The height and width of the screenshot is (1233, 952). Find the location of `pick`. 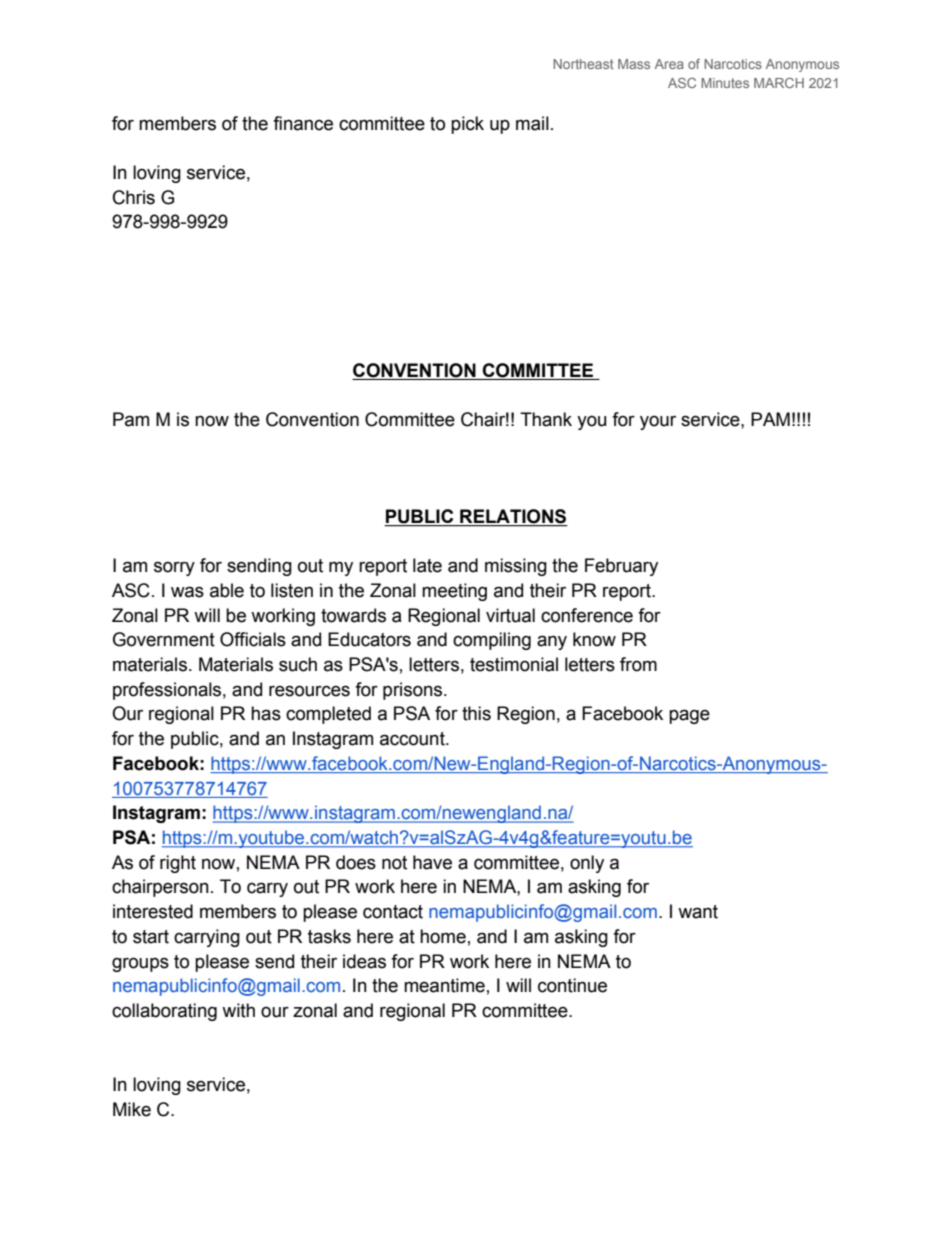

pick is located at coordinates (467, 125).
